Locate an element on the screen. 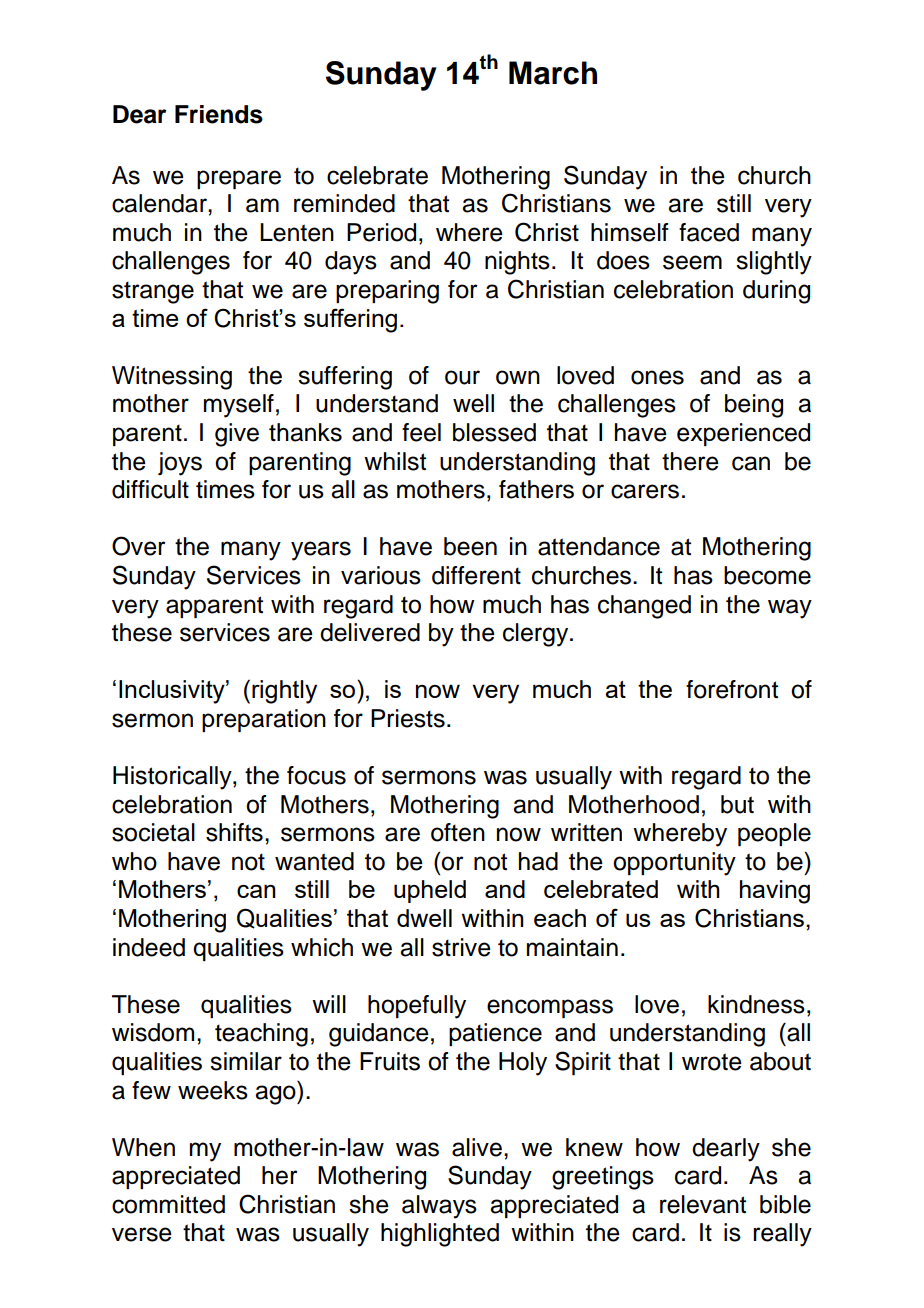 This screenshot has width=924, height=1308. forefront is located at coordinates (732, 689).
